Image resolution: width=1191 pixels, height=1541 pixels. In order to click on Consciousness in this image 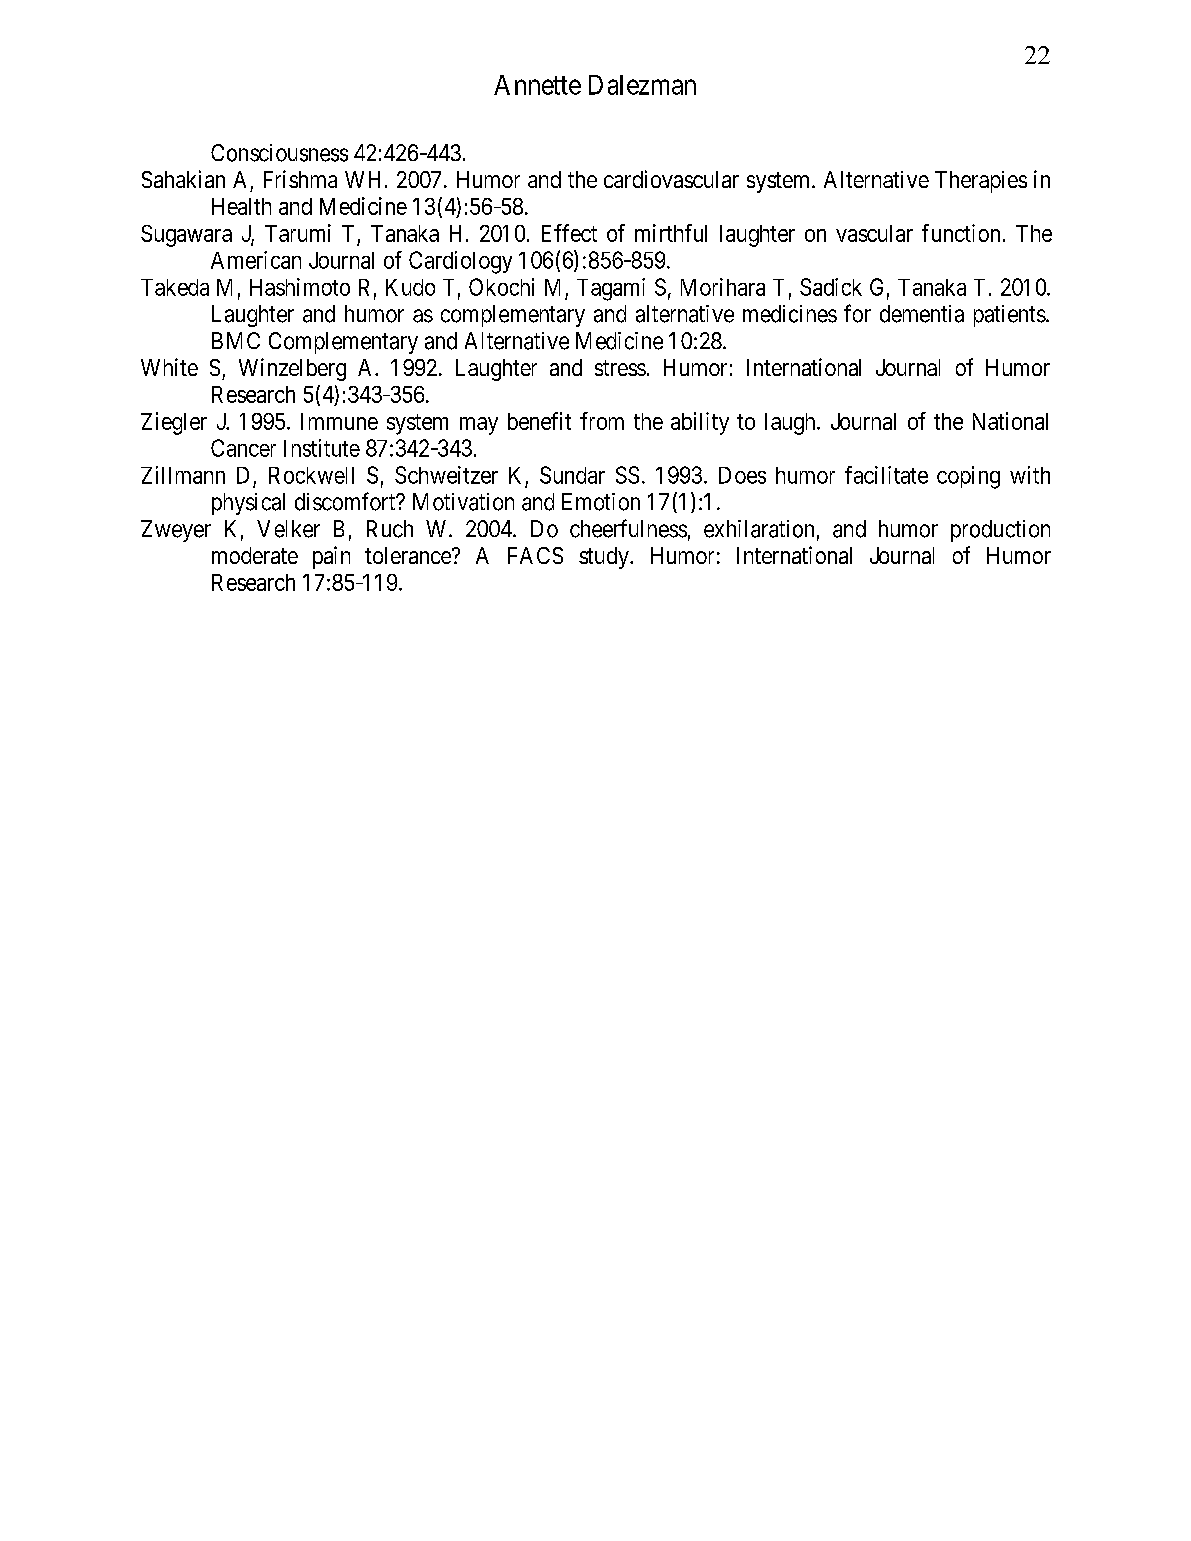, I will do `click(279, 153)`.
